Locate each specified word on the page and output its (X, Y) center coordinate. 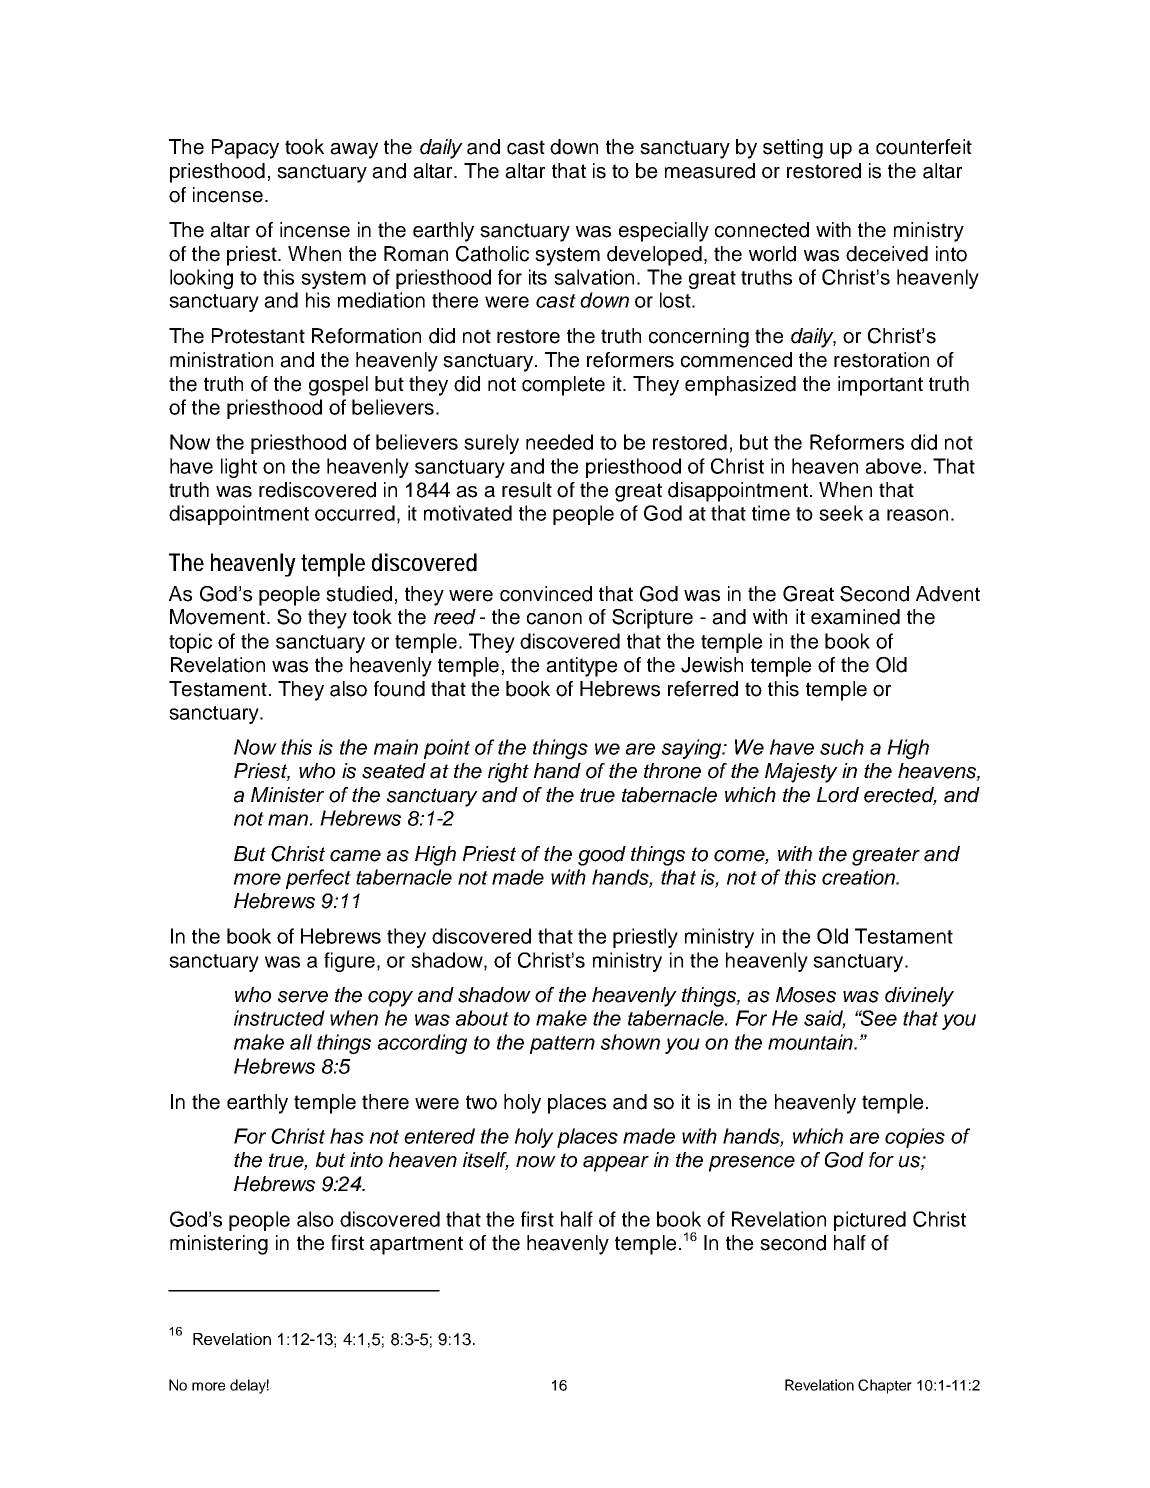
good (602, 856)
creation (859, 877)
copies (915, 1138)
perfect (318, 879)
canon (554, 619)
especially (664, 232)
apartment (416, 1245)
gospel (338, 386)
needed (559, 442)
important (880, 386)
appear (616, 1164)
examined (855, 617)
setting (793, 149)
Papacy (245, 149)
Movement (217, 617)
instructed (279, 1018)
